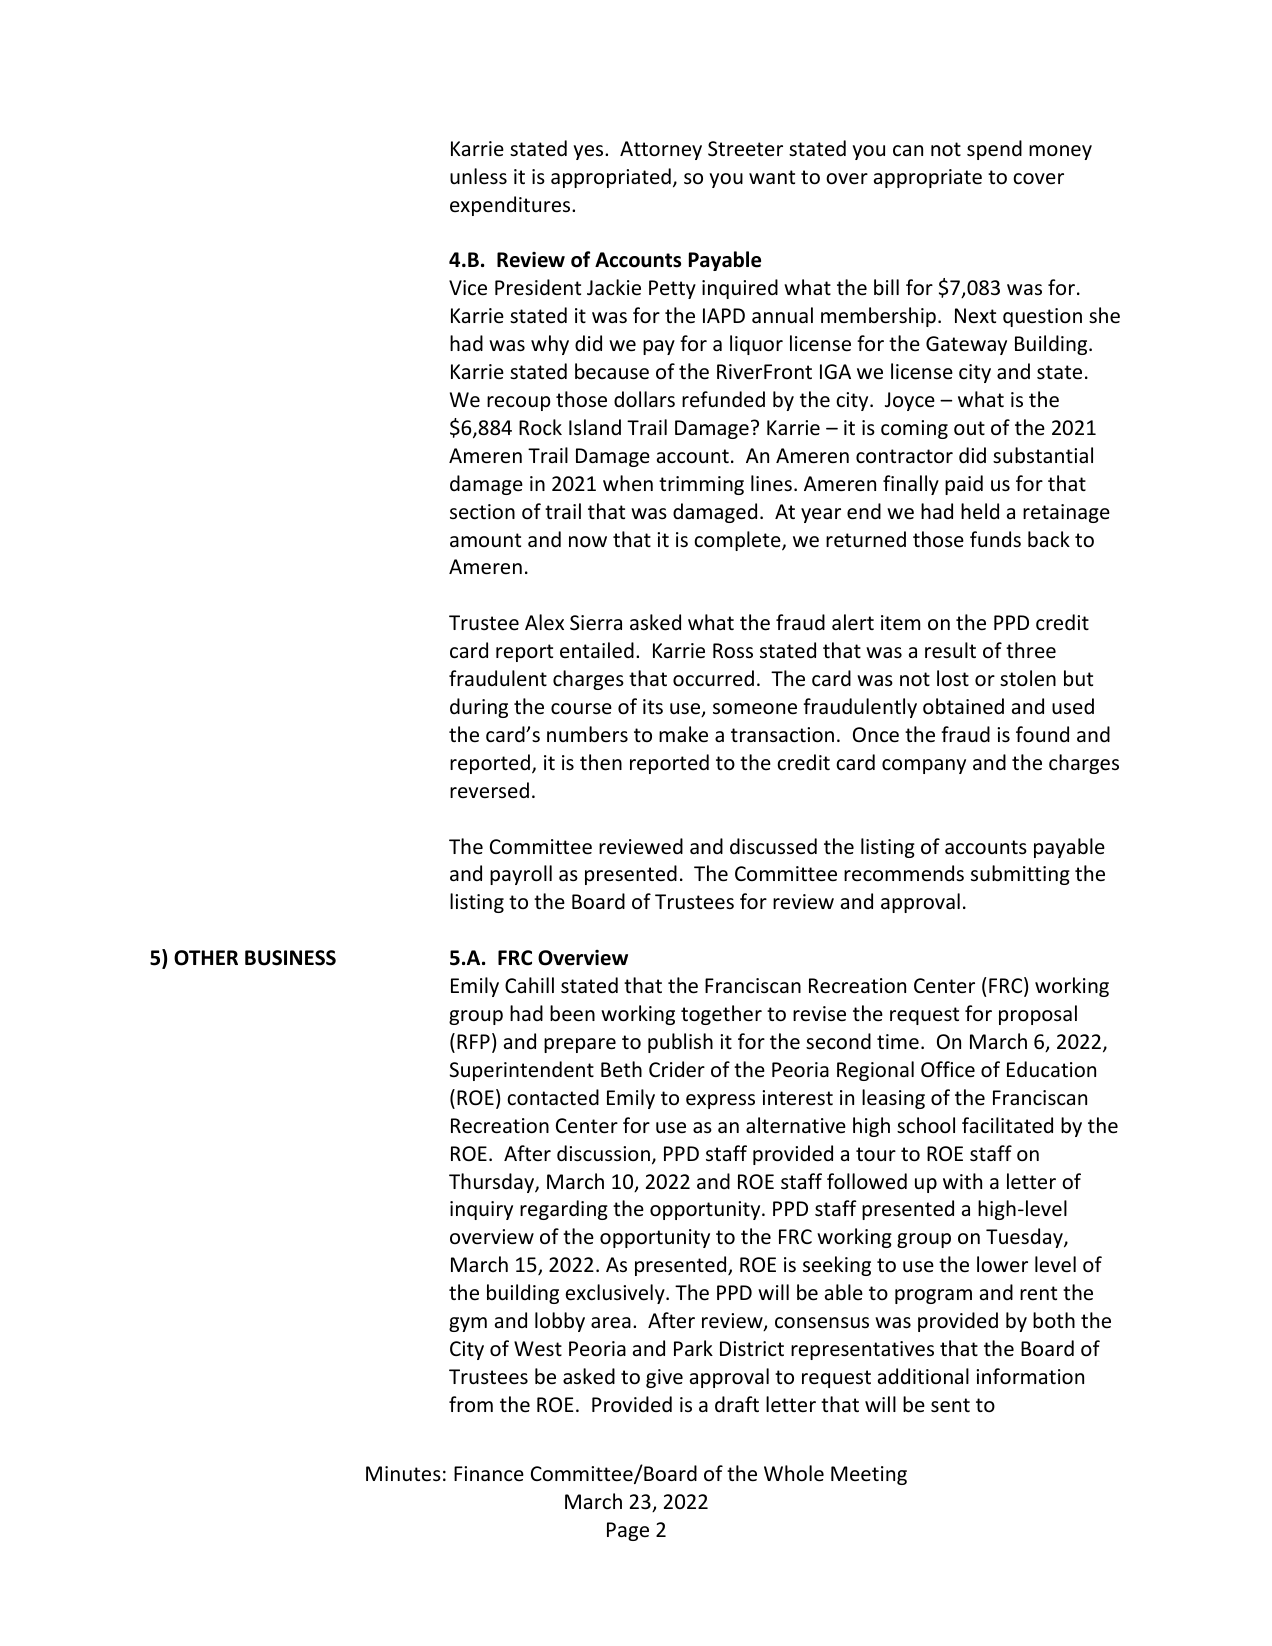 This image has height=1646, width=1272. Describe the element at coordinates (482, 512) in the image. I see `section` at that location.
